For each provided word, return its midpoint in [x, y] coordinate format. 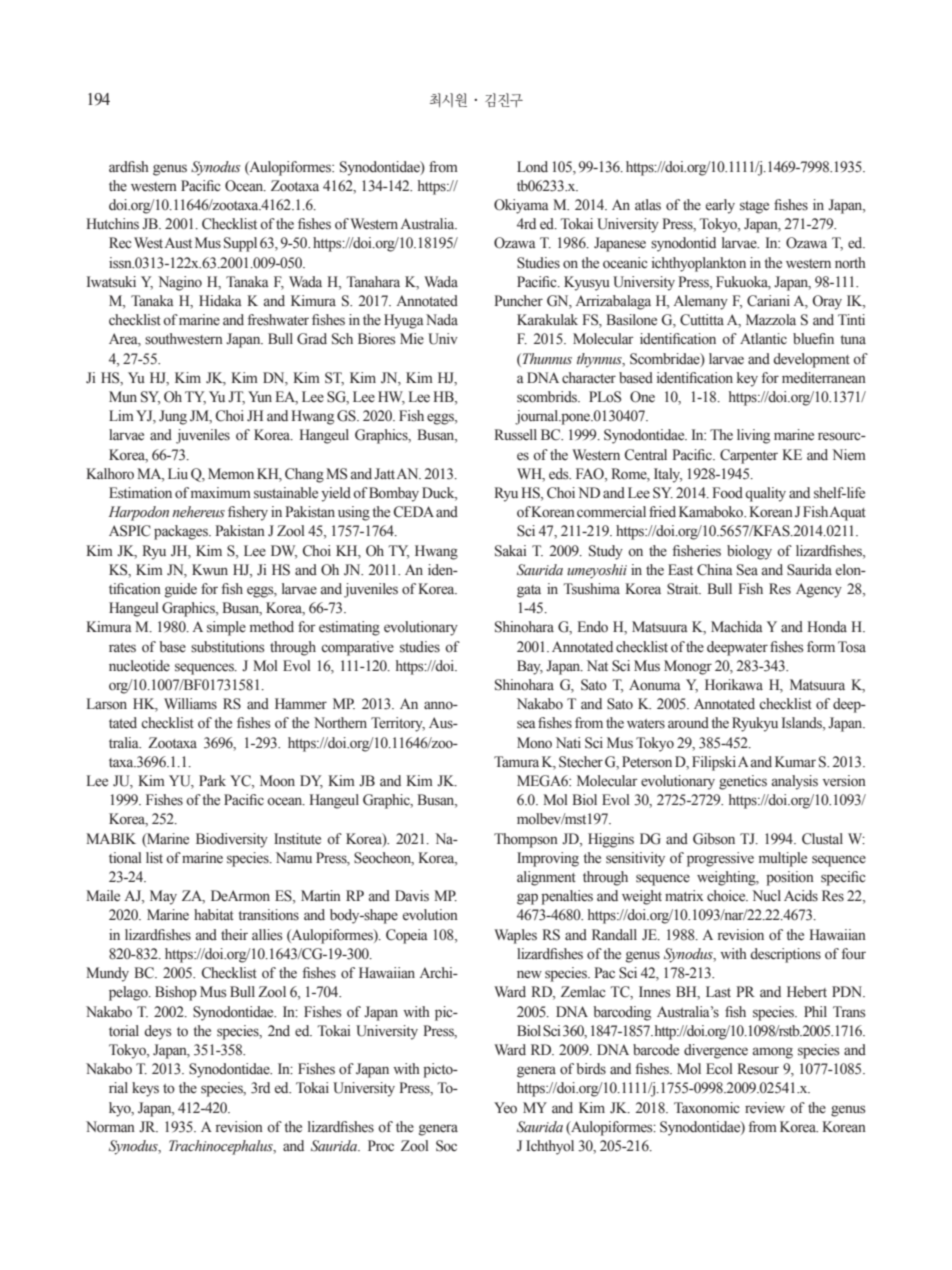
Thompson [526, 840]
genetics [743, 782]
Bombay [394, 494]
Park [212, 780]
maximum [221, 492]
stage [754, 207]
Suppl [240, 244]
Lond [532, 167]
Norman [110, 1127]
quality [765, 494]
